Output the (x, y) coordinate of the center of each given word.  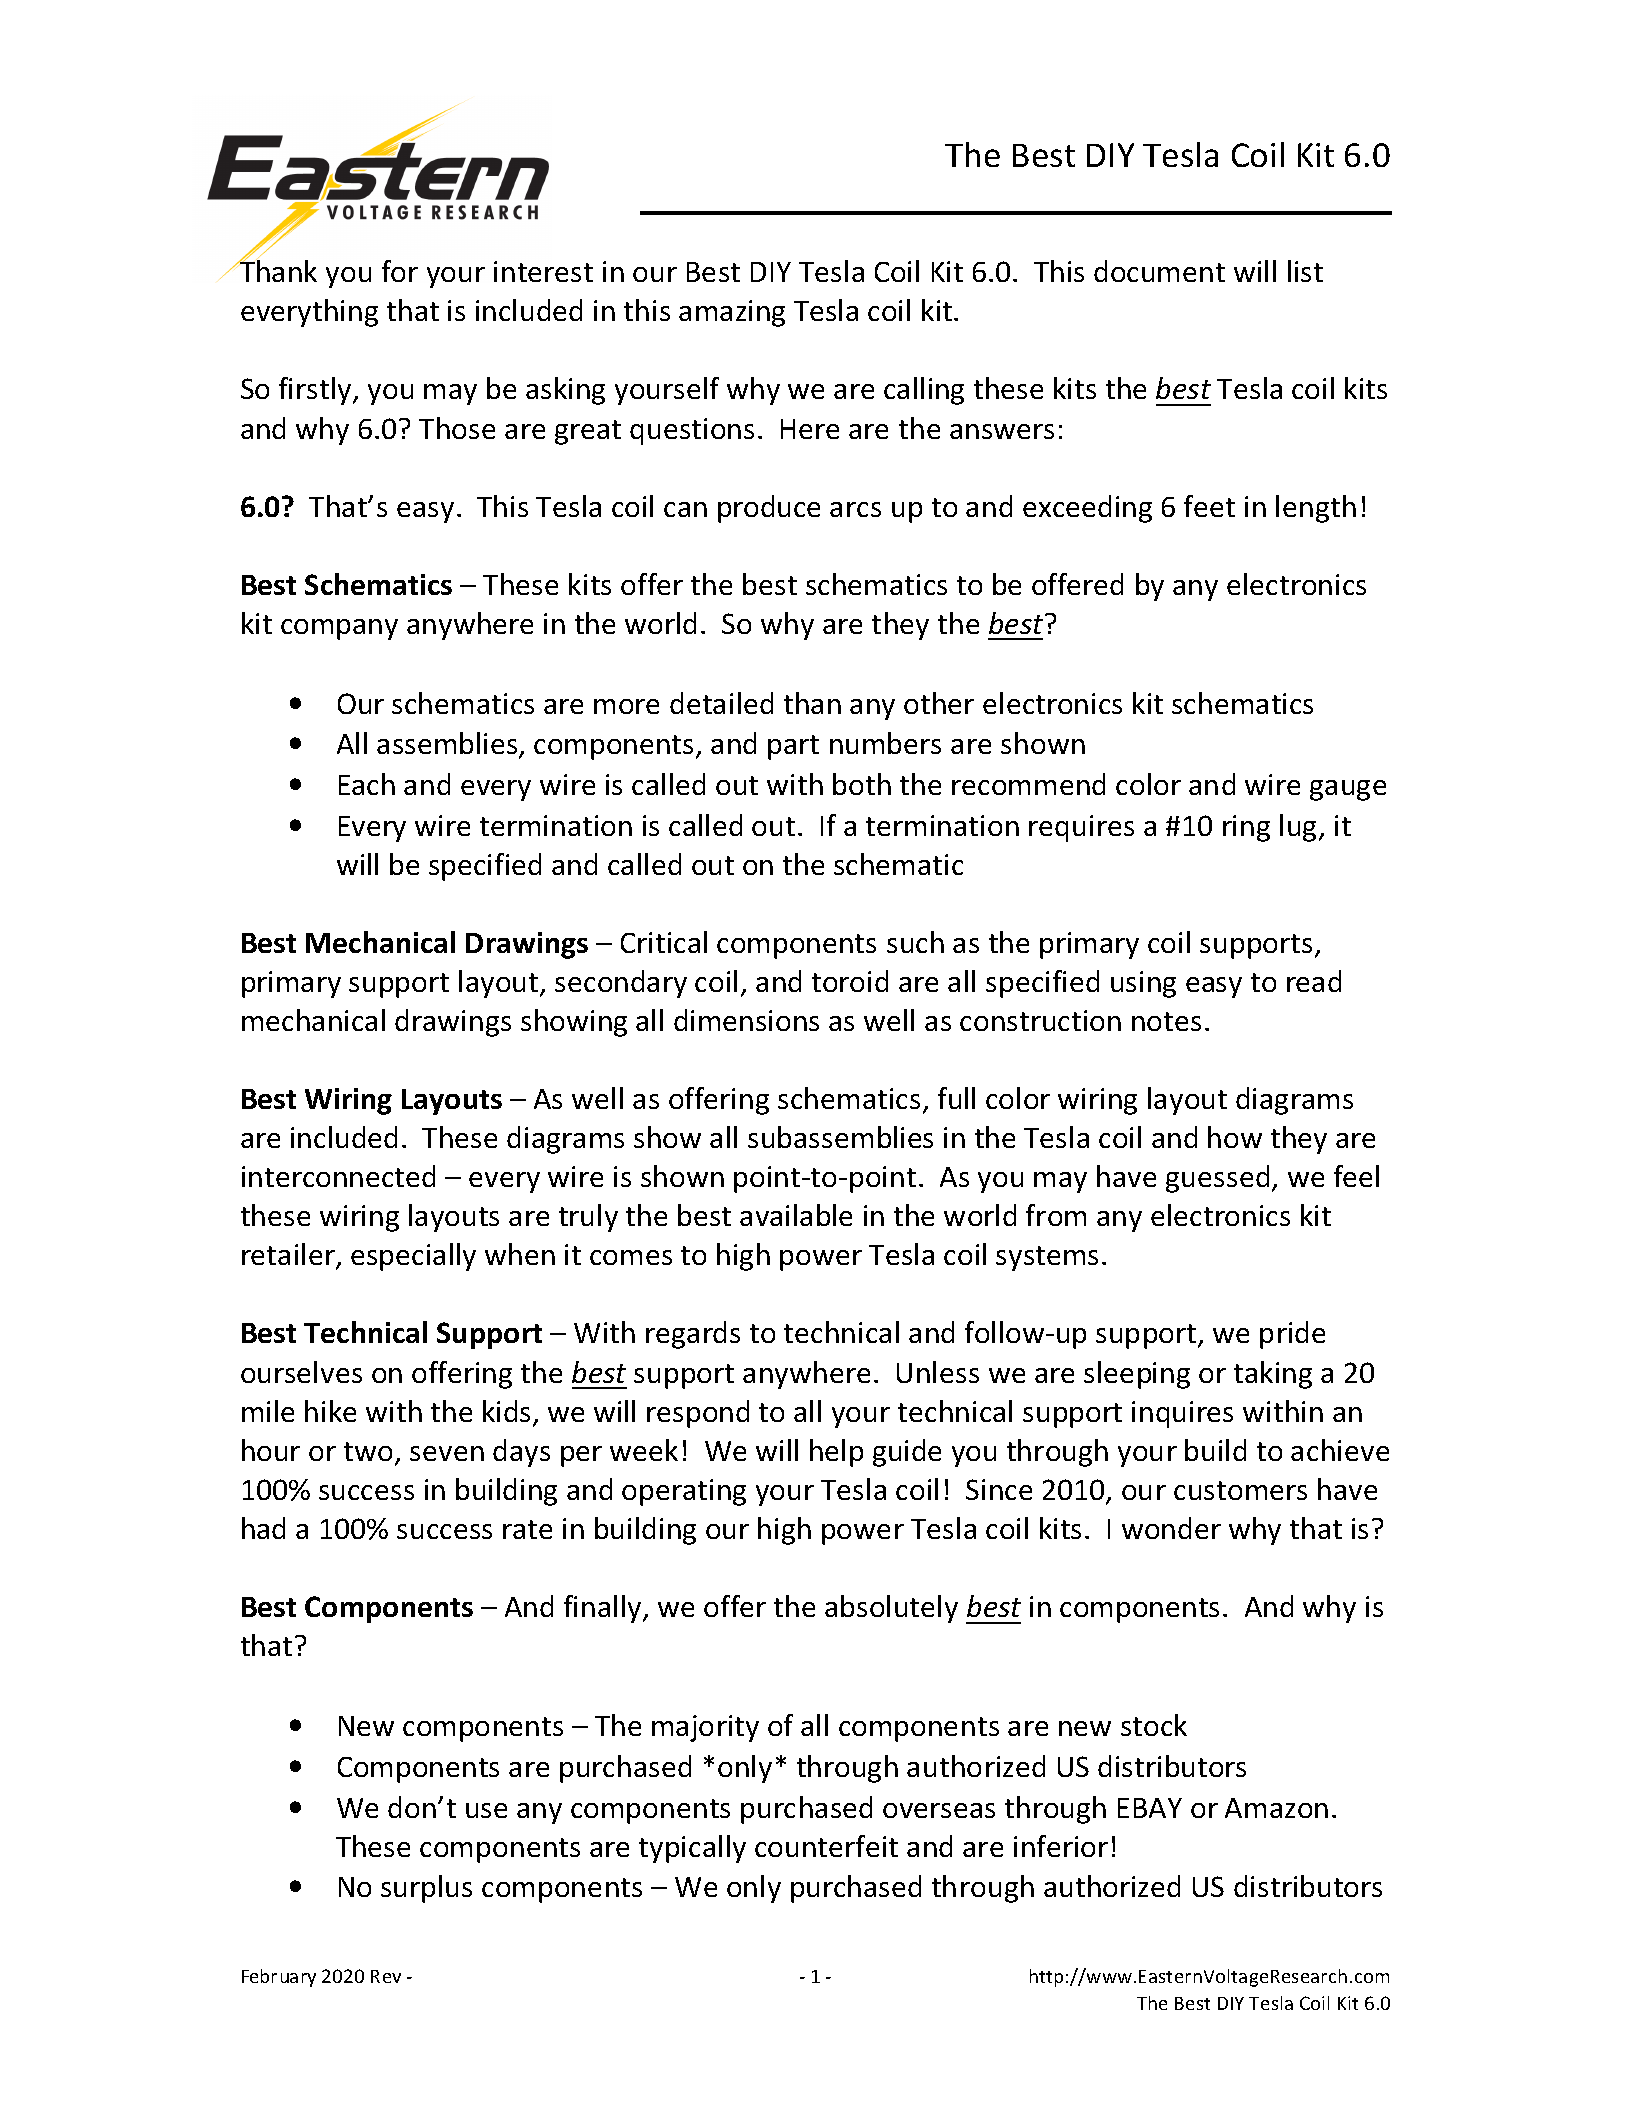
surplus (426, 1889)
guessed (1217, 1179)
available (796, 1215)
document (1159, 271)
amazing (732, 313)
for (400, 271)
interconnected (338, 1176)
